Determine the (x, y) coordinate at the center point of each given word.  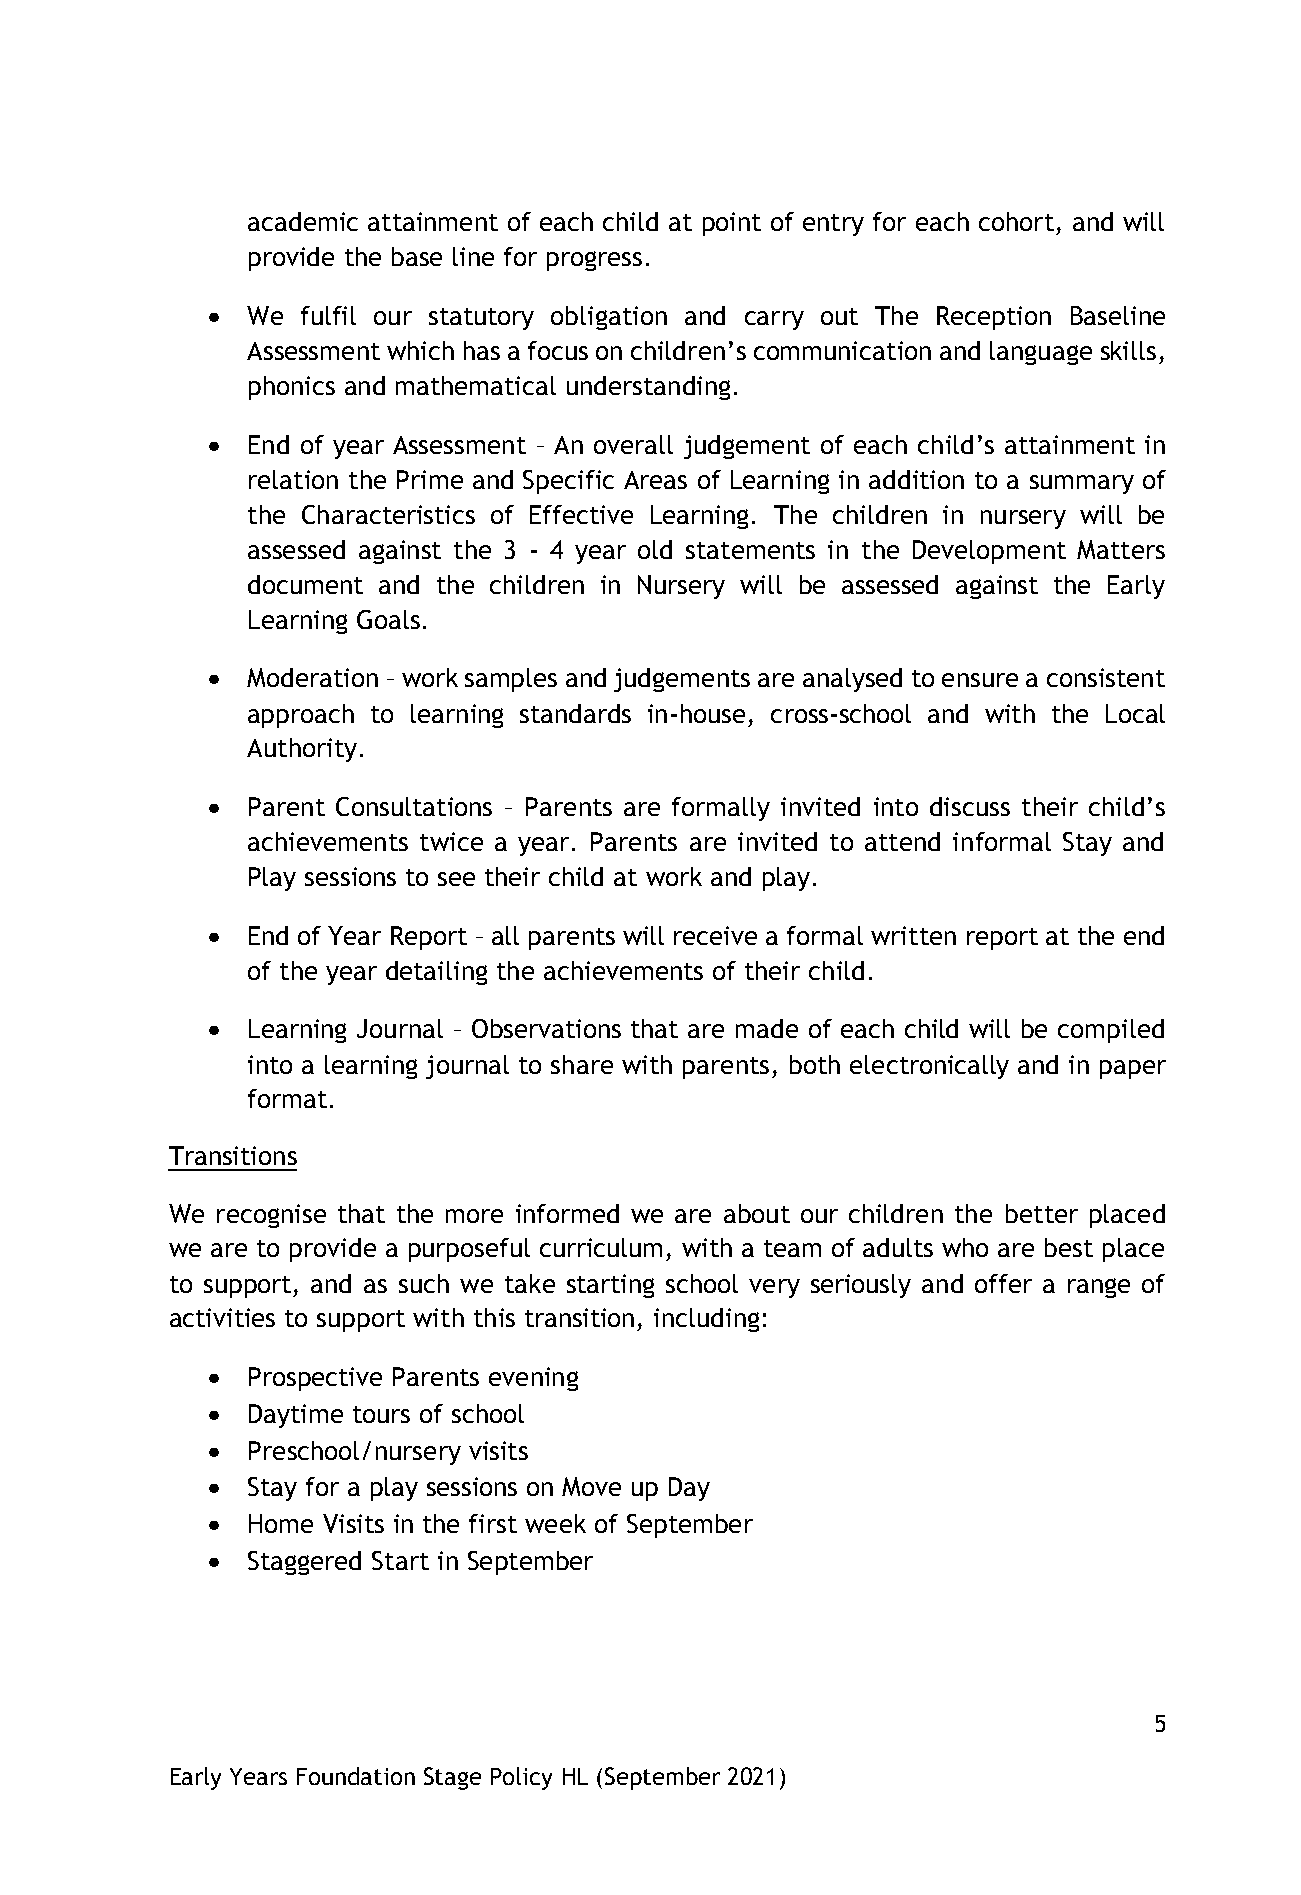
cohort (1016, 221)
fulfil (328, 315)
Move (591, 1486)
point (732, 224)
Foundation (356, 1776)
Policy (521, 1778)
